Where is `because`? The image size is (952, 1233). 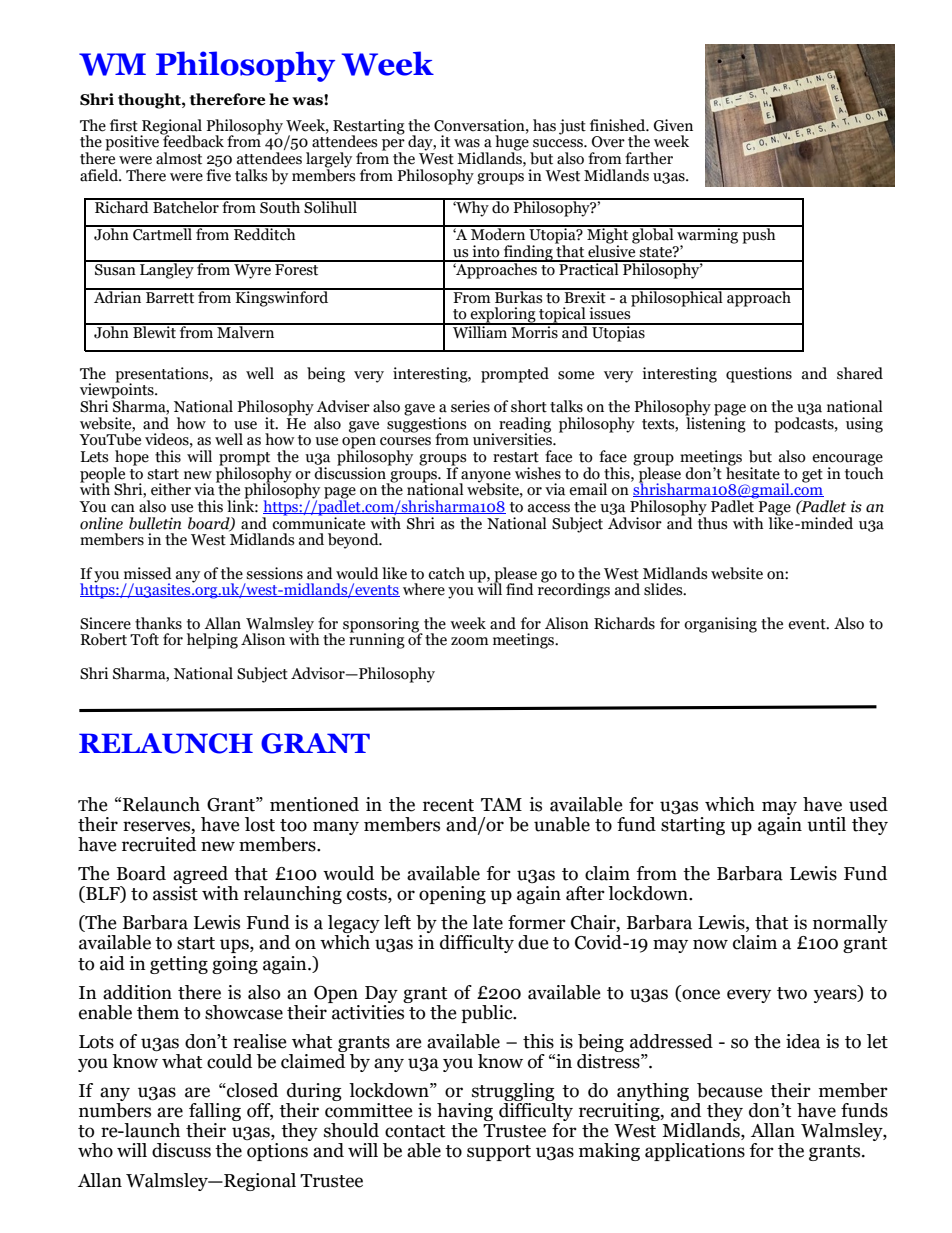 because is located at coordinates (730, 1090).
